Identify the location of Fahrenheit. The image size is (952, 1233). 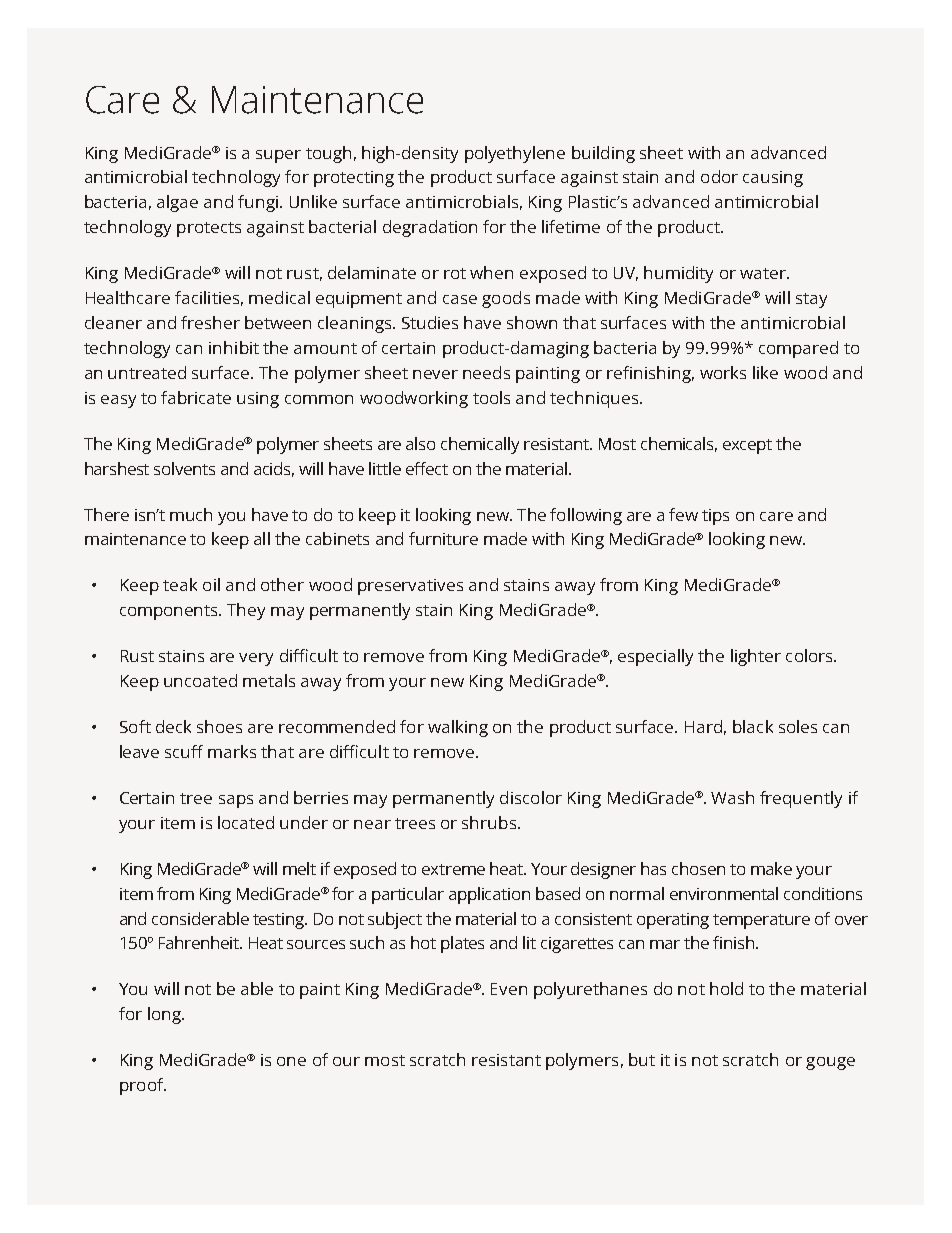
(200, 942).
